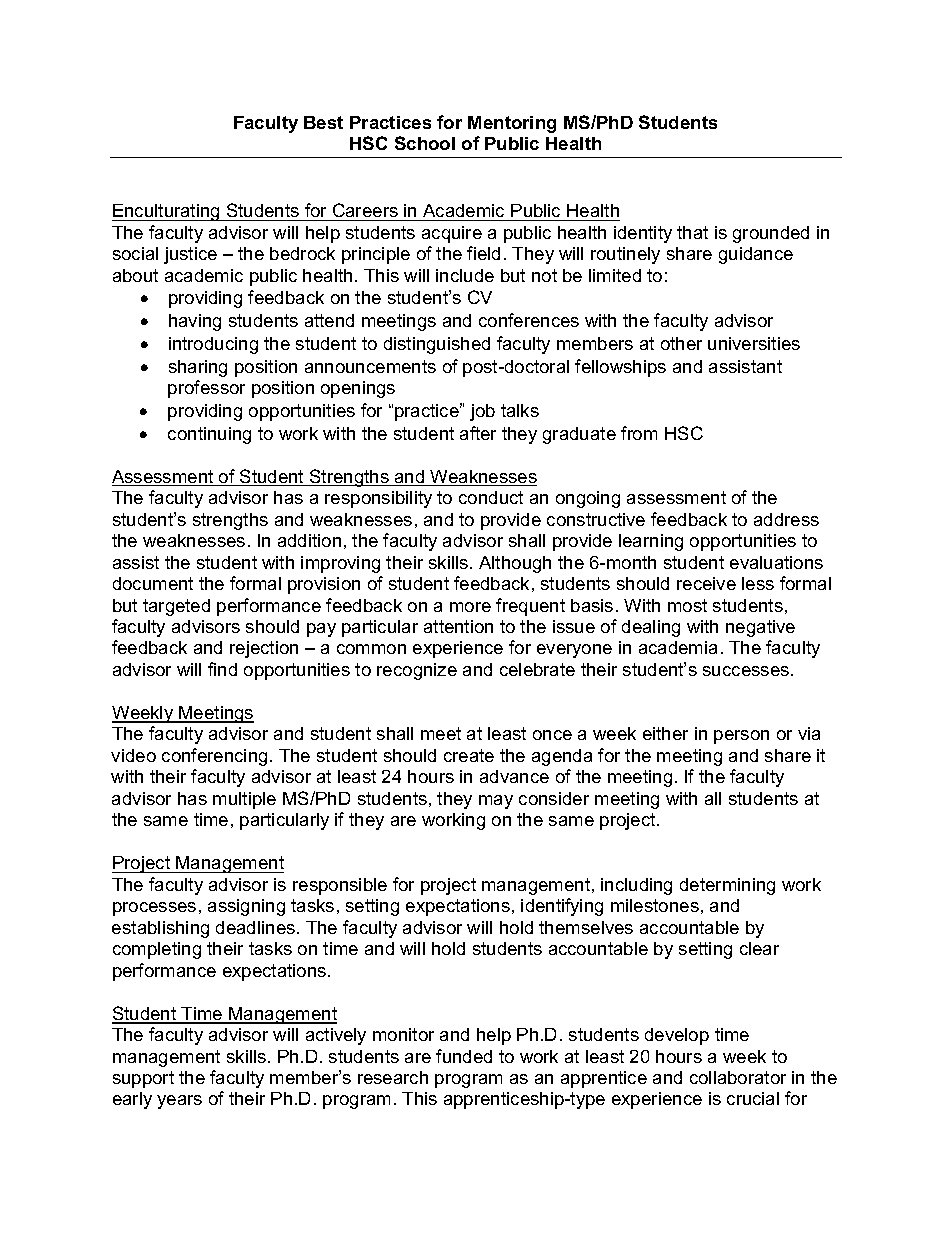 This screenshot has height=1233, width=952. I want to click on that, so click(692, 232).
